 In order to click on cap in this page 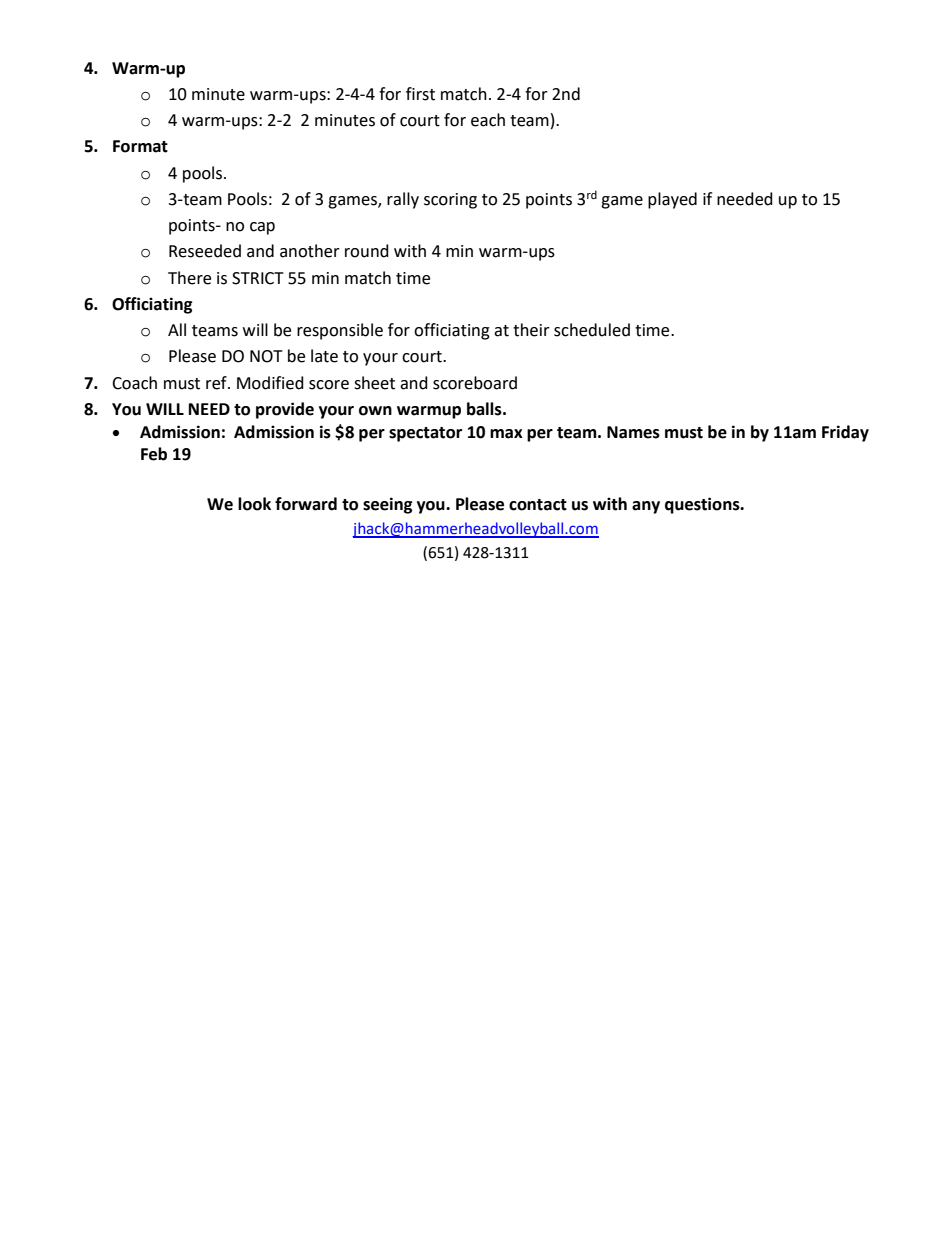, I will do `click(262, 228)`.
